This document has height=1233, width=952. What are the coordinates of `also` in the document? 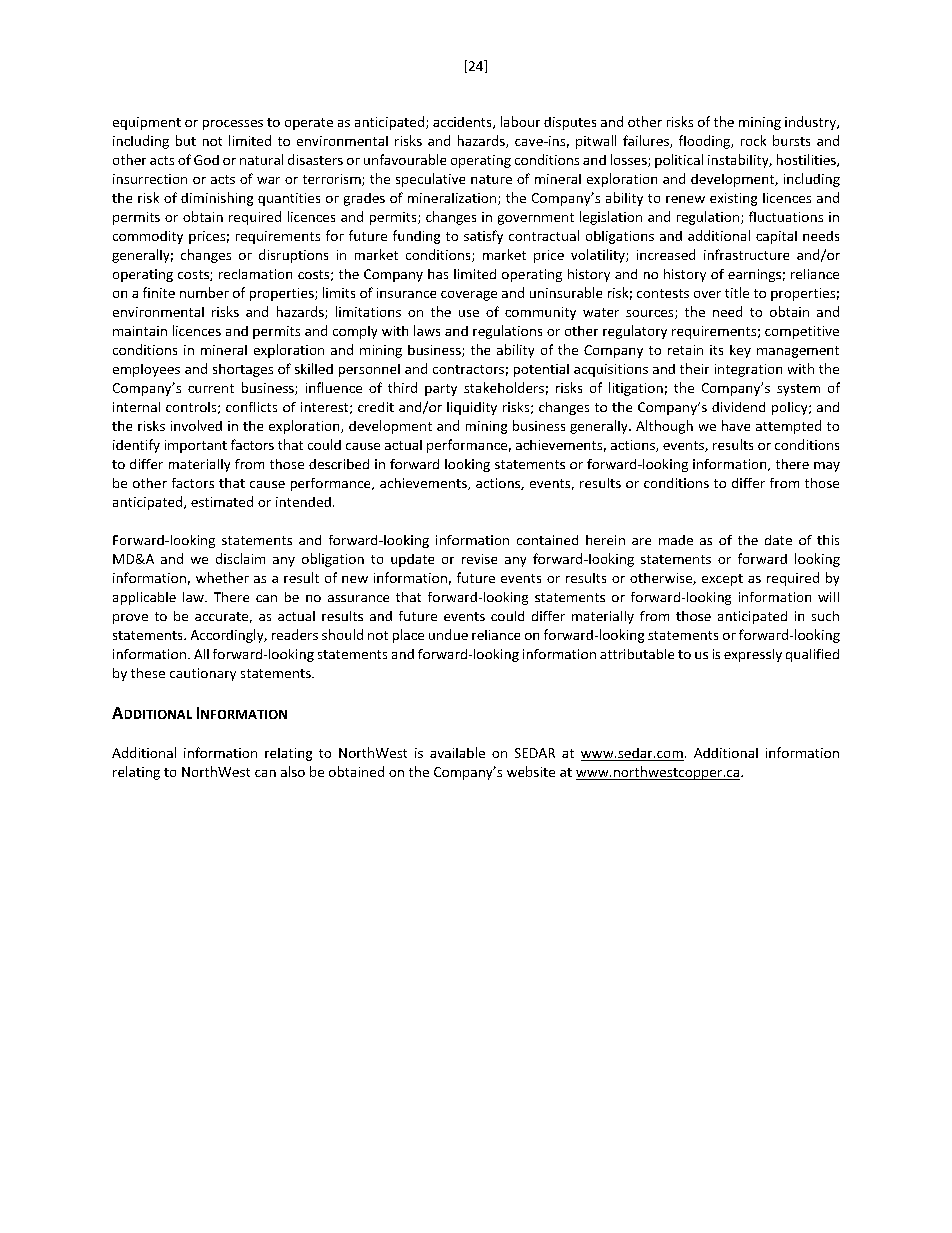 It's located at (293, 771).
